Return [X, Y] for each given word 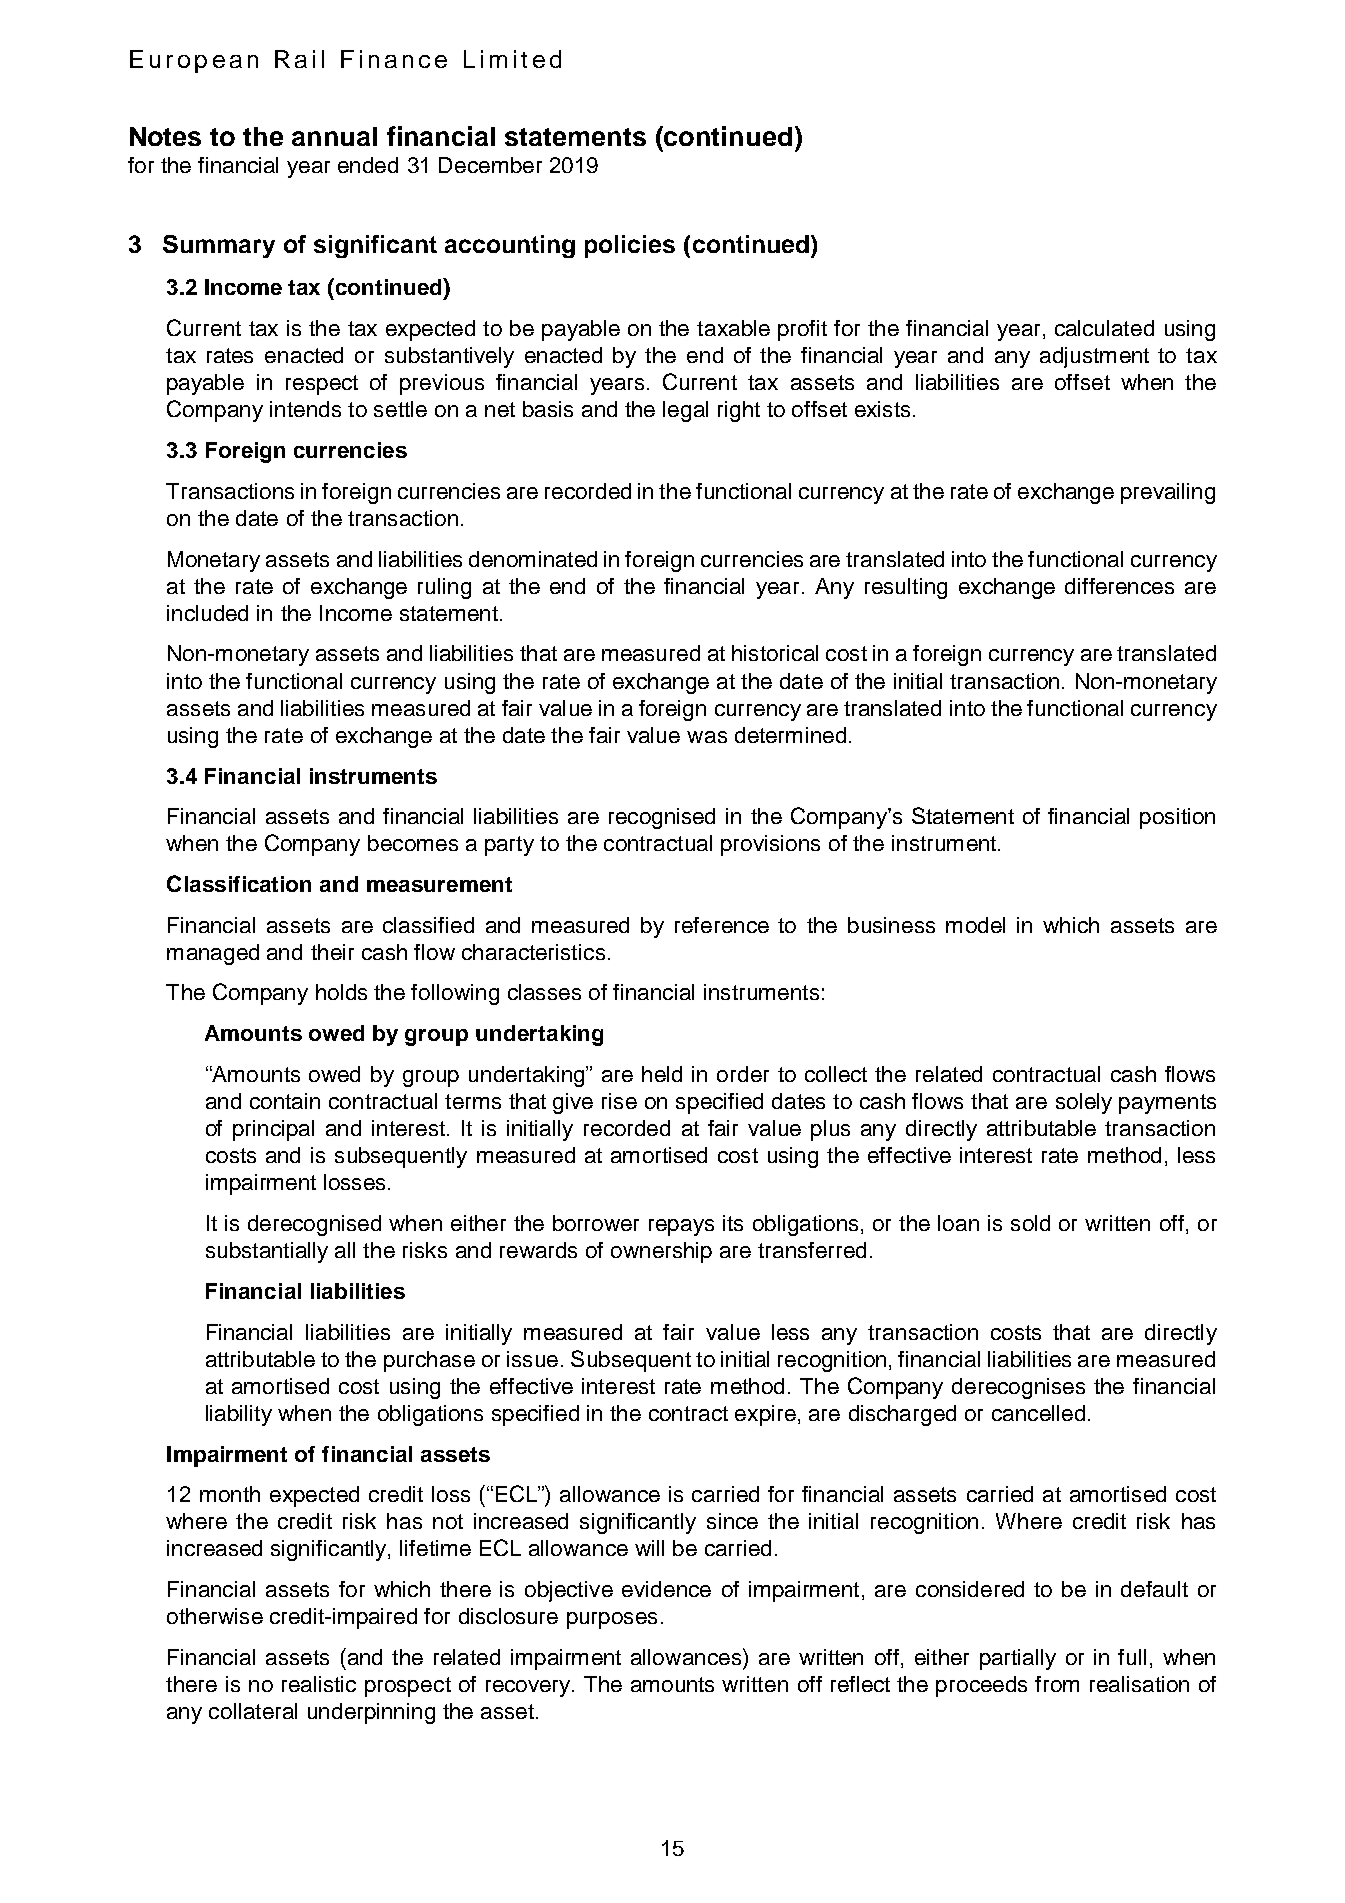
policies [630, 246]
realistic [319, 1684]
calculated [1104, 328]
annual [334, 136]
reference [722, 925]
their [332, 952]
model [975, 925]
